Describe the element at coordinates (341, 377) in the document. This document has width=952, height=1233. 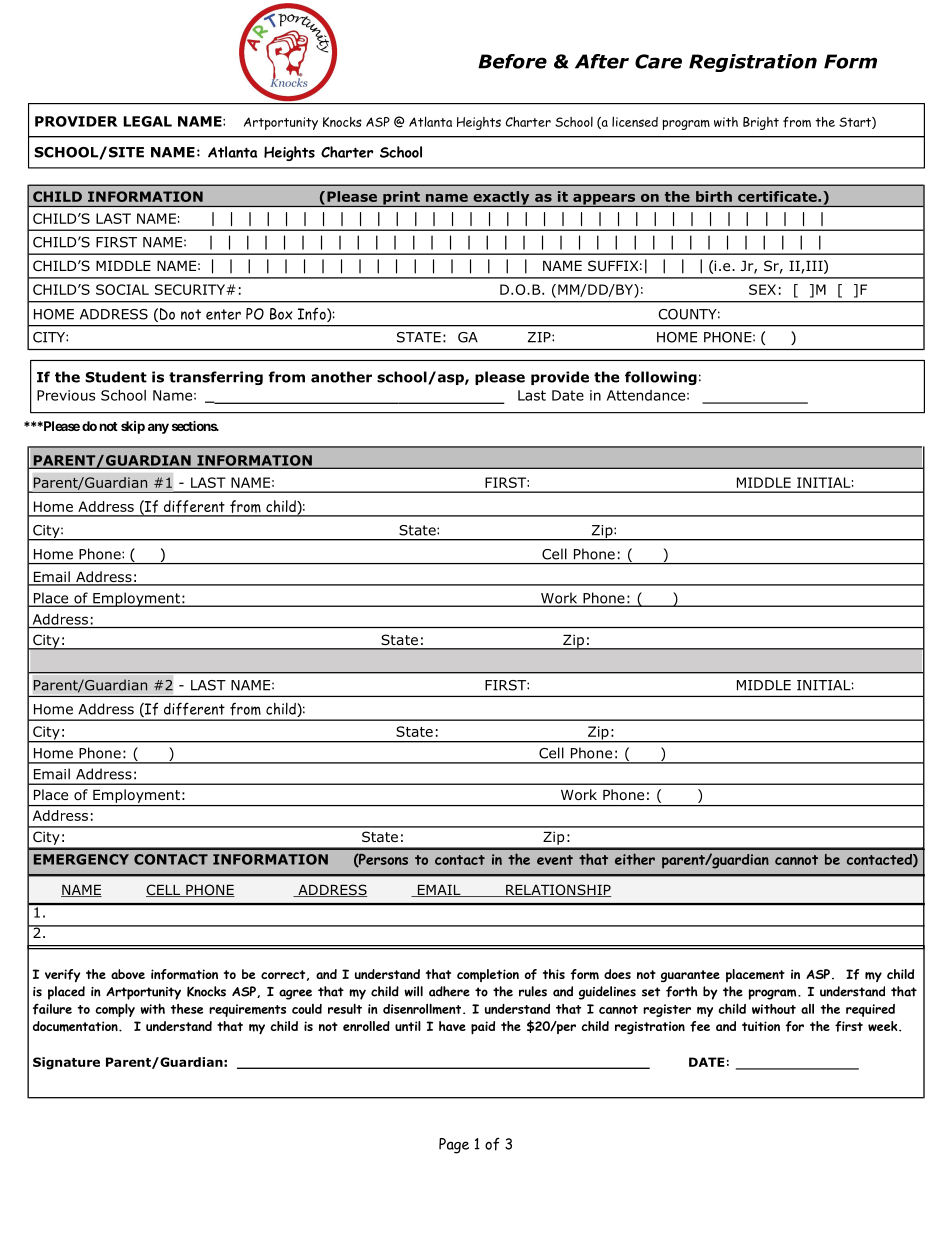
I see `another` at that location.
